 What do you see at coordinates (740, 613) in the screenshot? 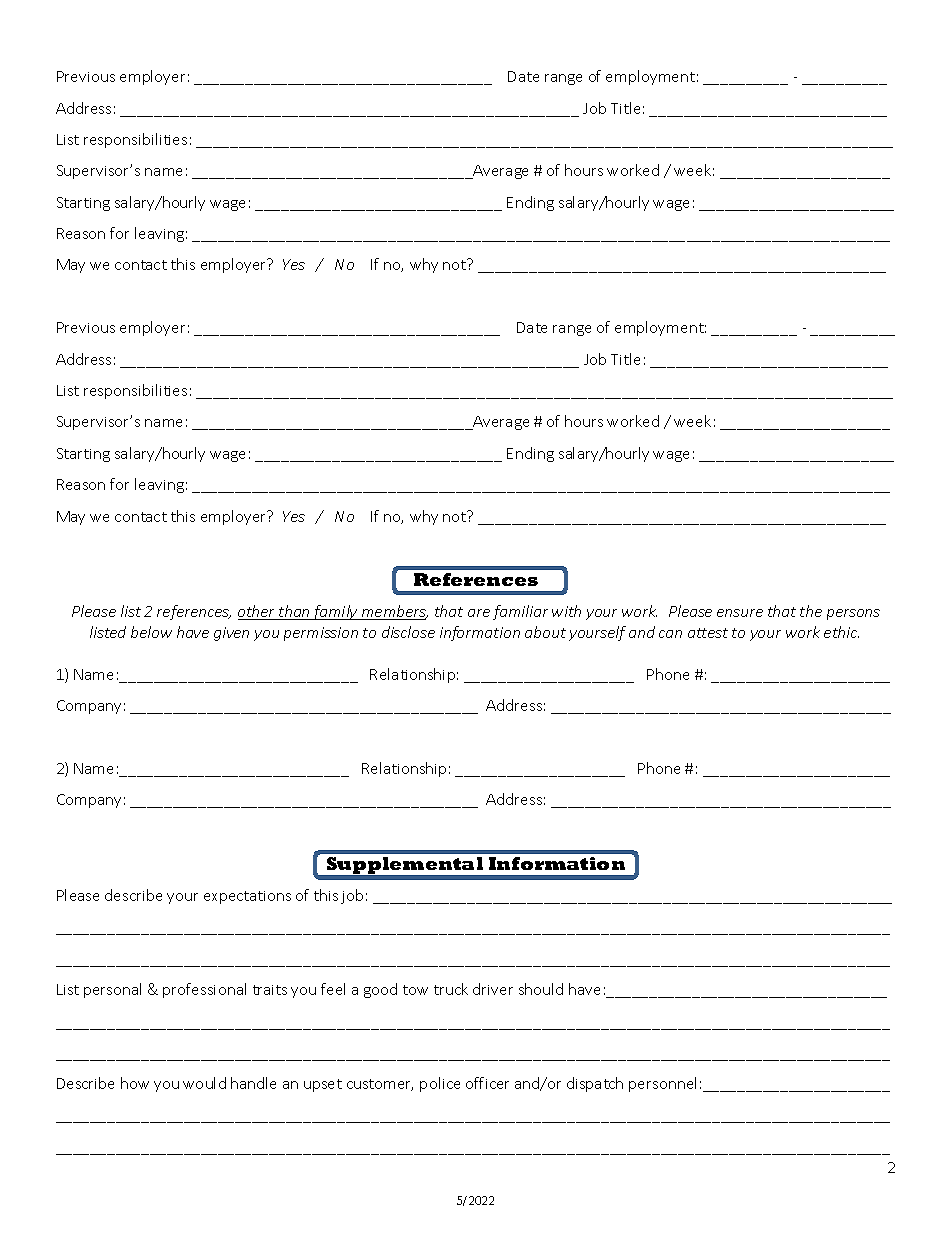
I see `ensure` at bounding box center [740, 613].
